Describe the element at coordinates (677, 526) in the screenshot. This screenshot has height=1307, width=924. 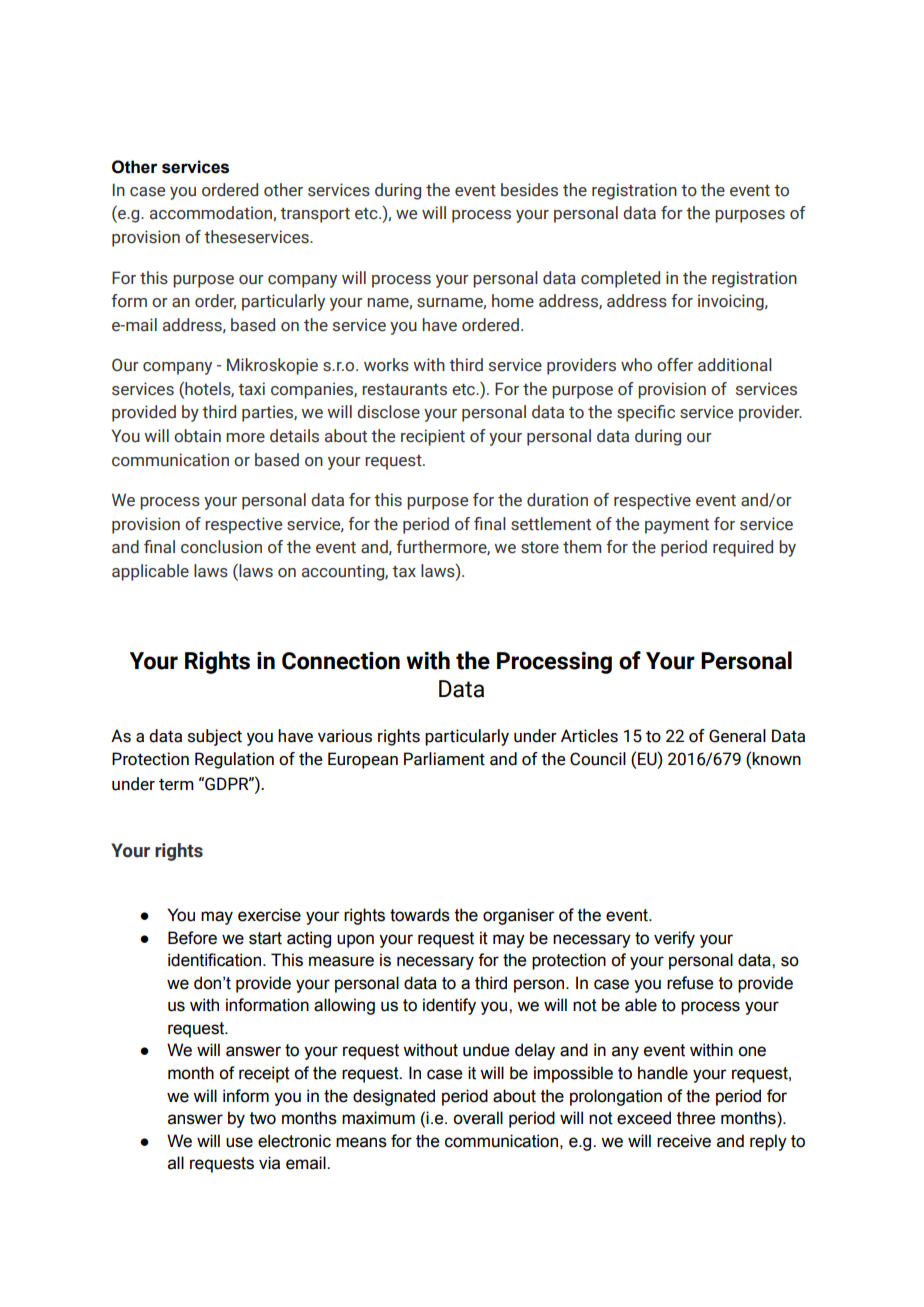
I see `payment` at that location.
